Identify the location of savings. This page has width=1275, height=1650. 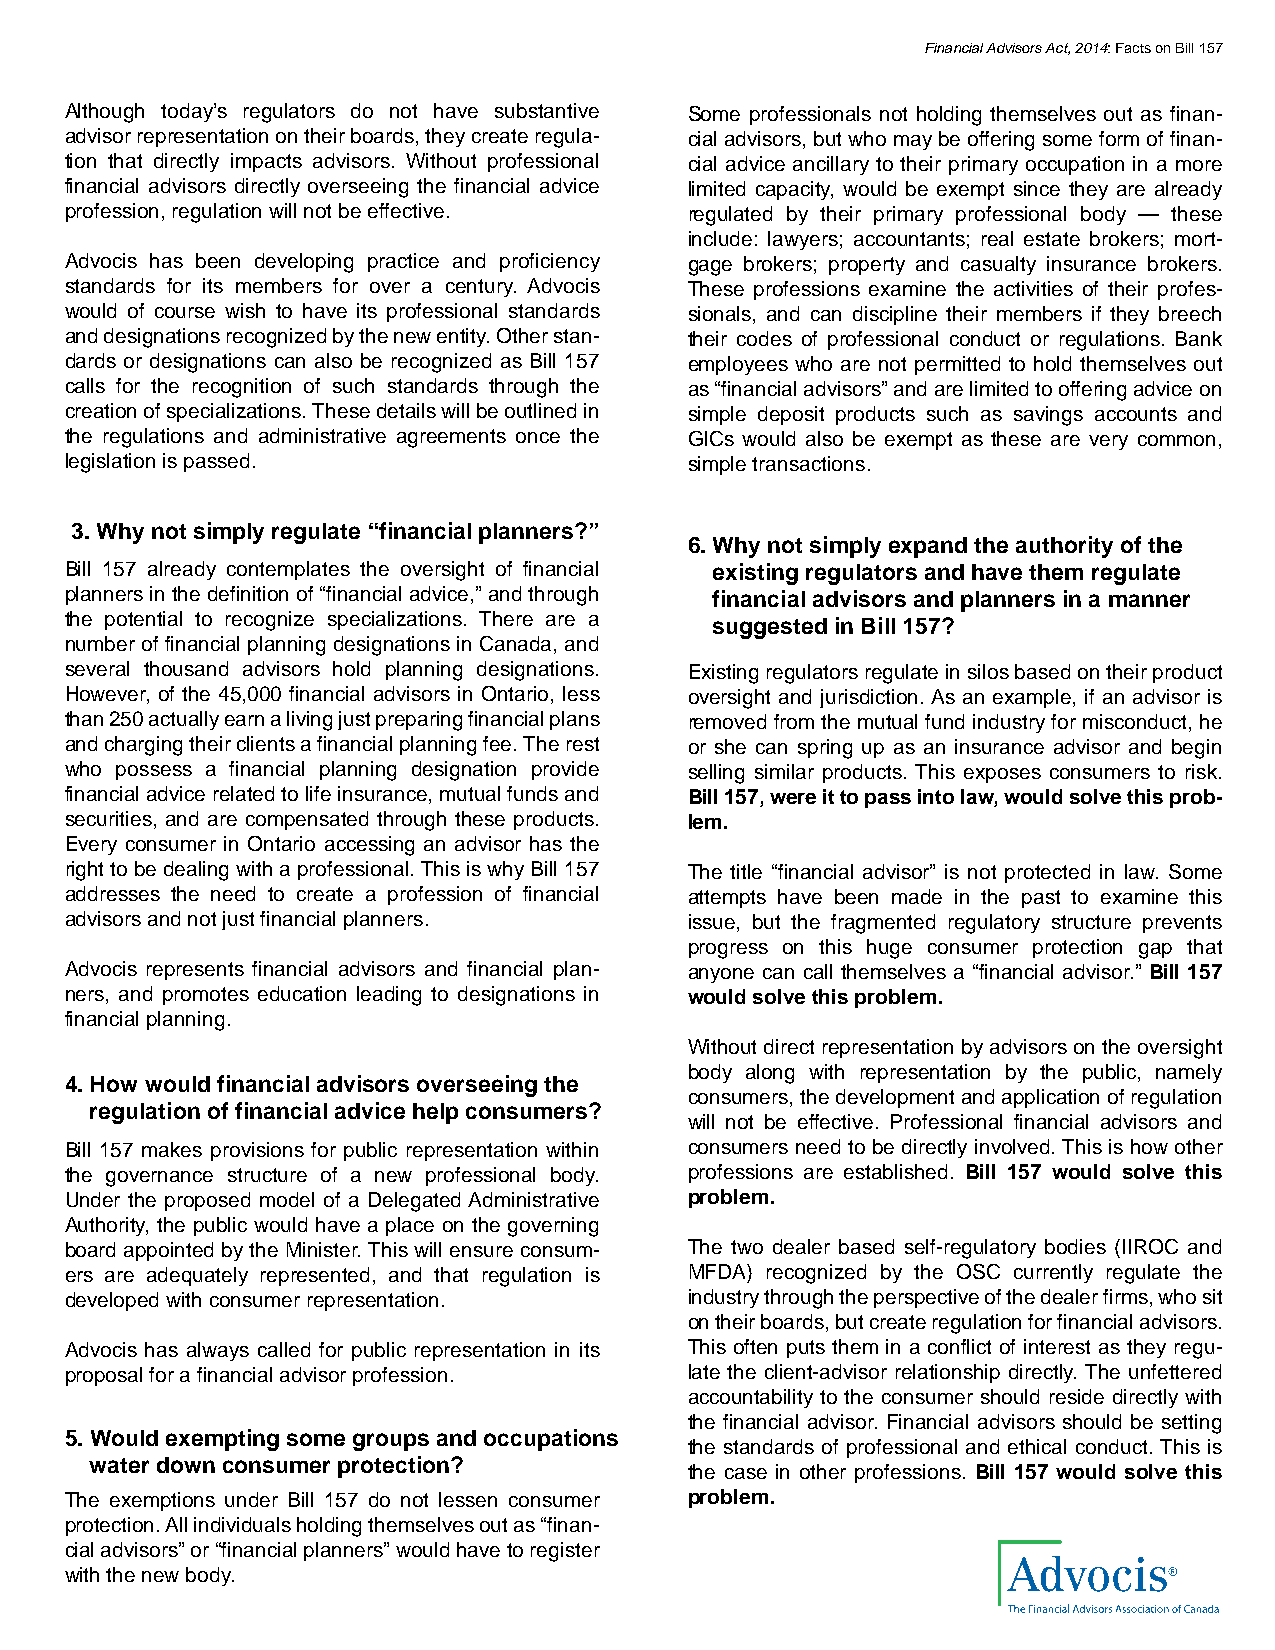
(1048, 416).
